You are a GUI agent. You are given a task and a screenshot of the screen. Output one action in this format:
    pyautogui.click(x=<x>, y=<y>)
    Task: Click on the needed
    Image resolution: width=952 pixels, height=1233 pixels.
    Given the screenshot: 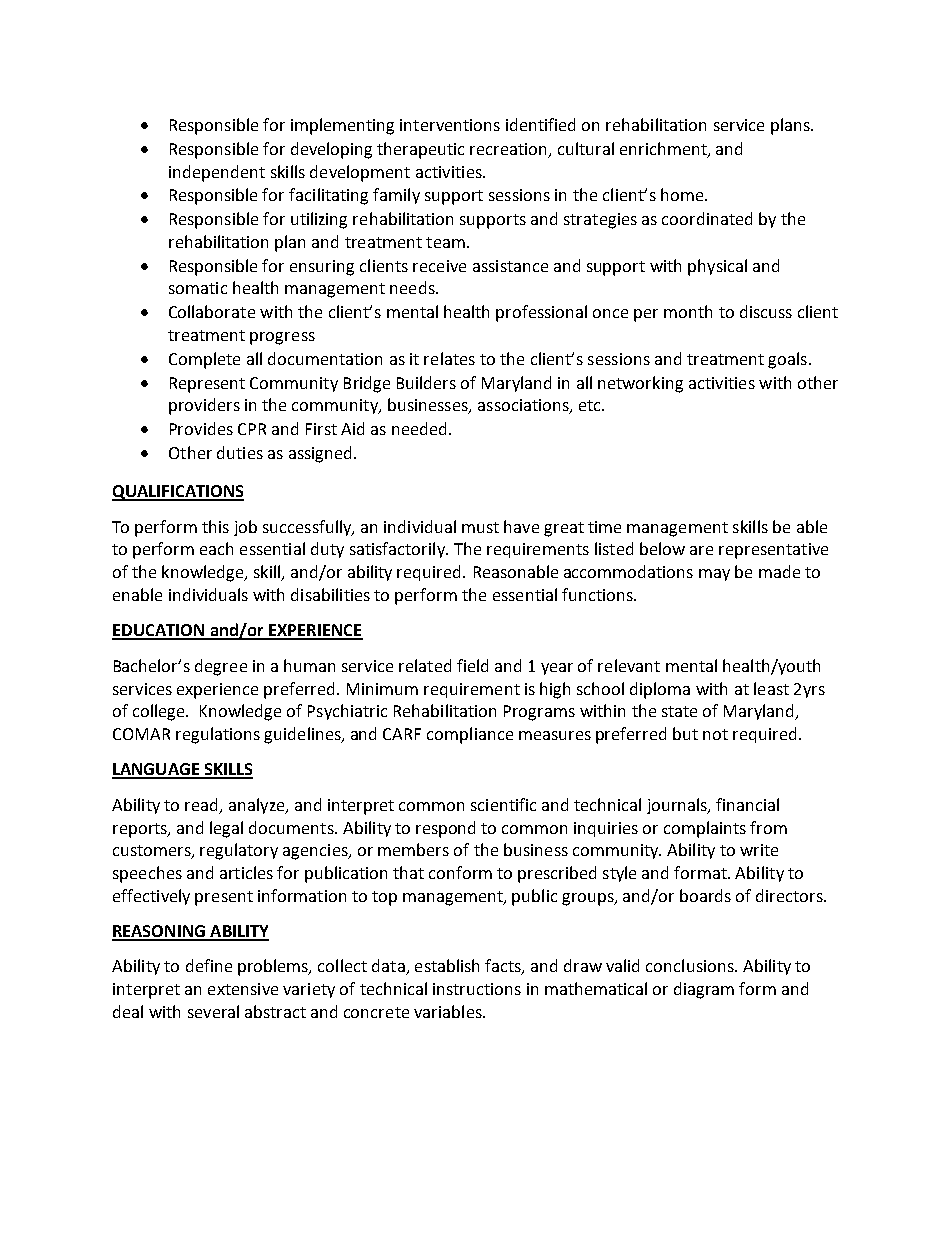 What is the action you would take?
    pyautogui.click(x=419, y=428)
